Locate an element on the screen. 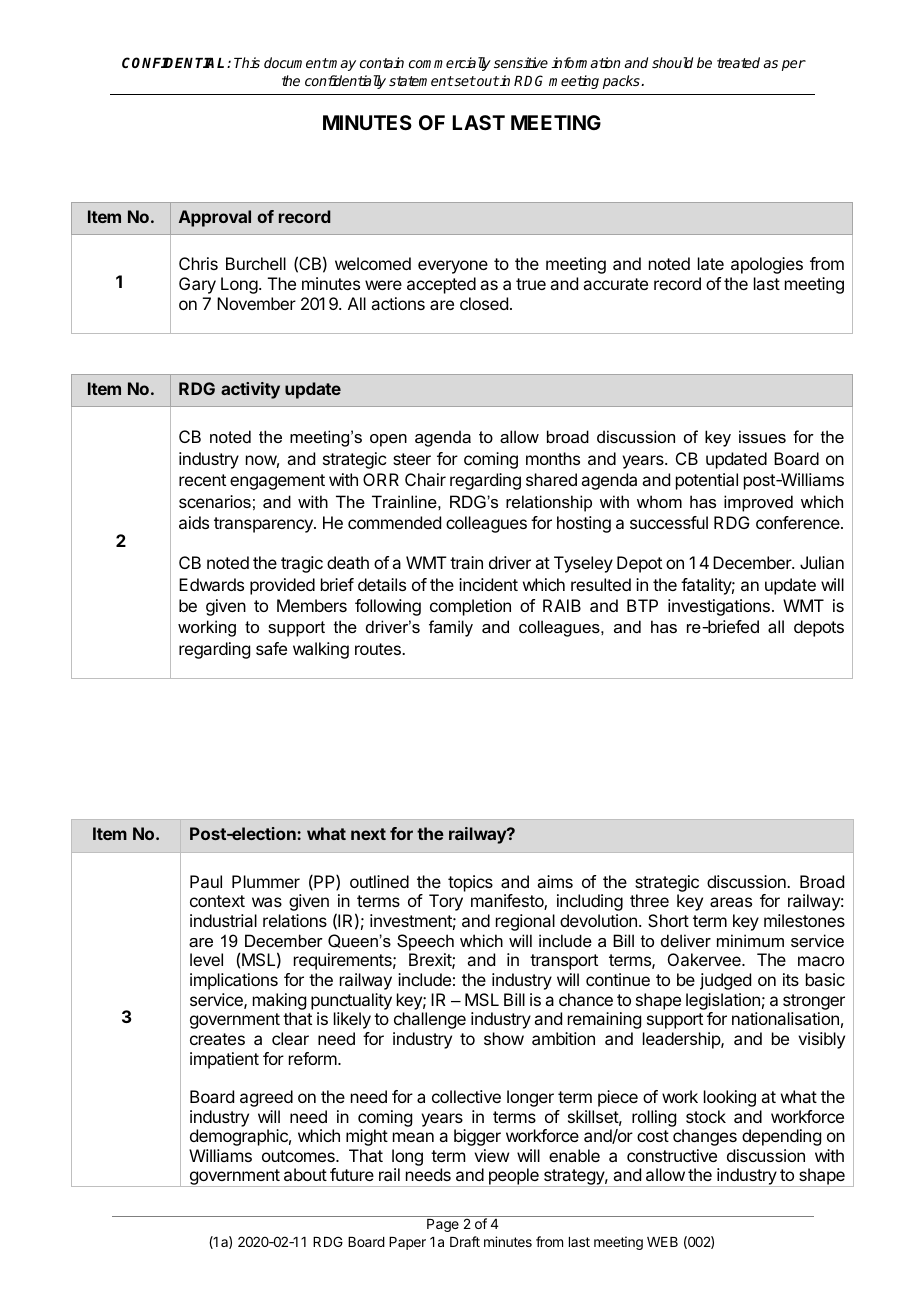 This screenshot has width=924, height=1308. treated is located at coordinates (738, 62).
